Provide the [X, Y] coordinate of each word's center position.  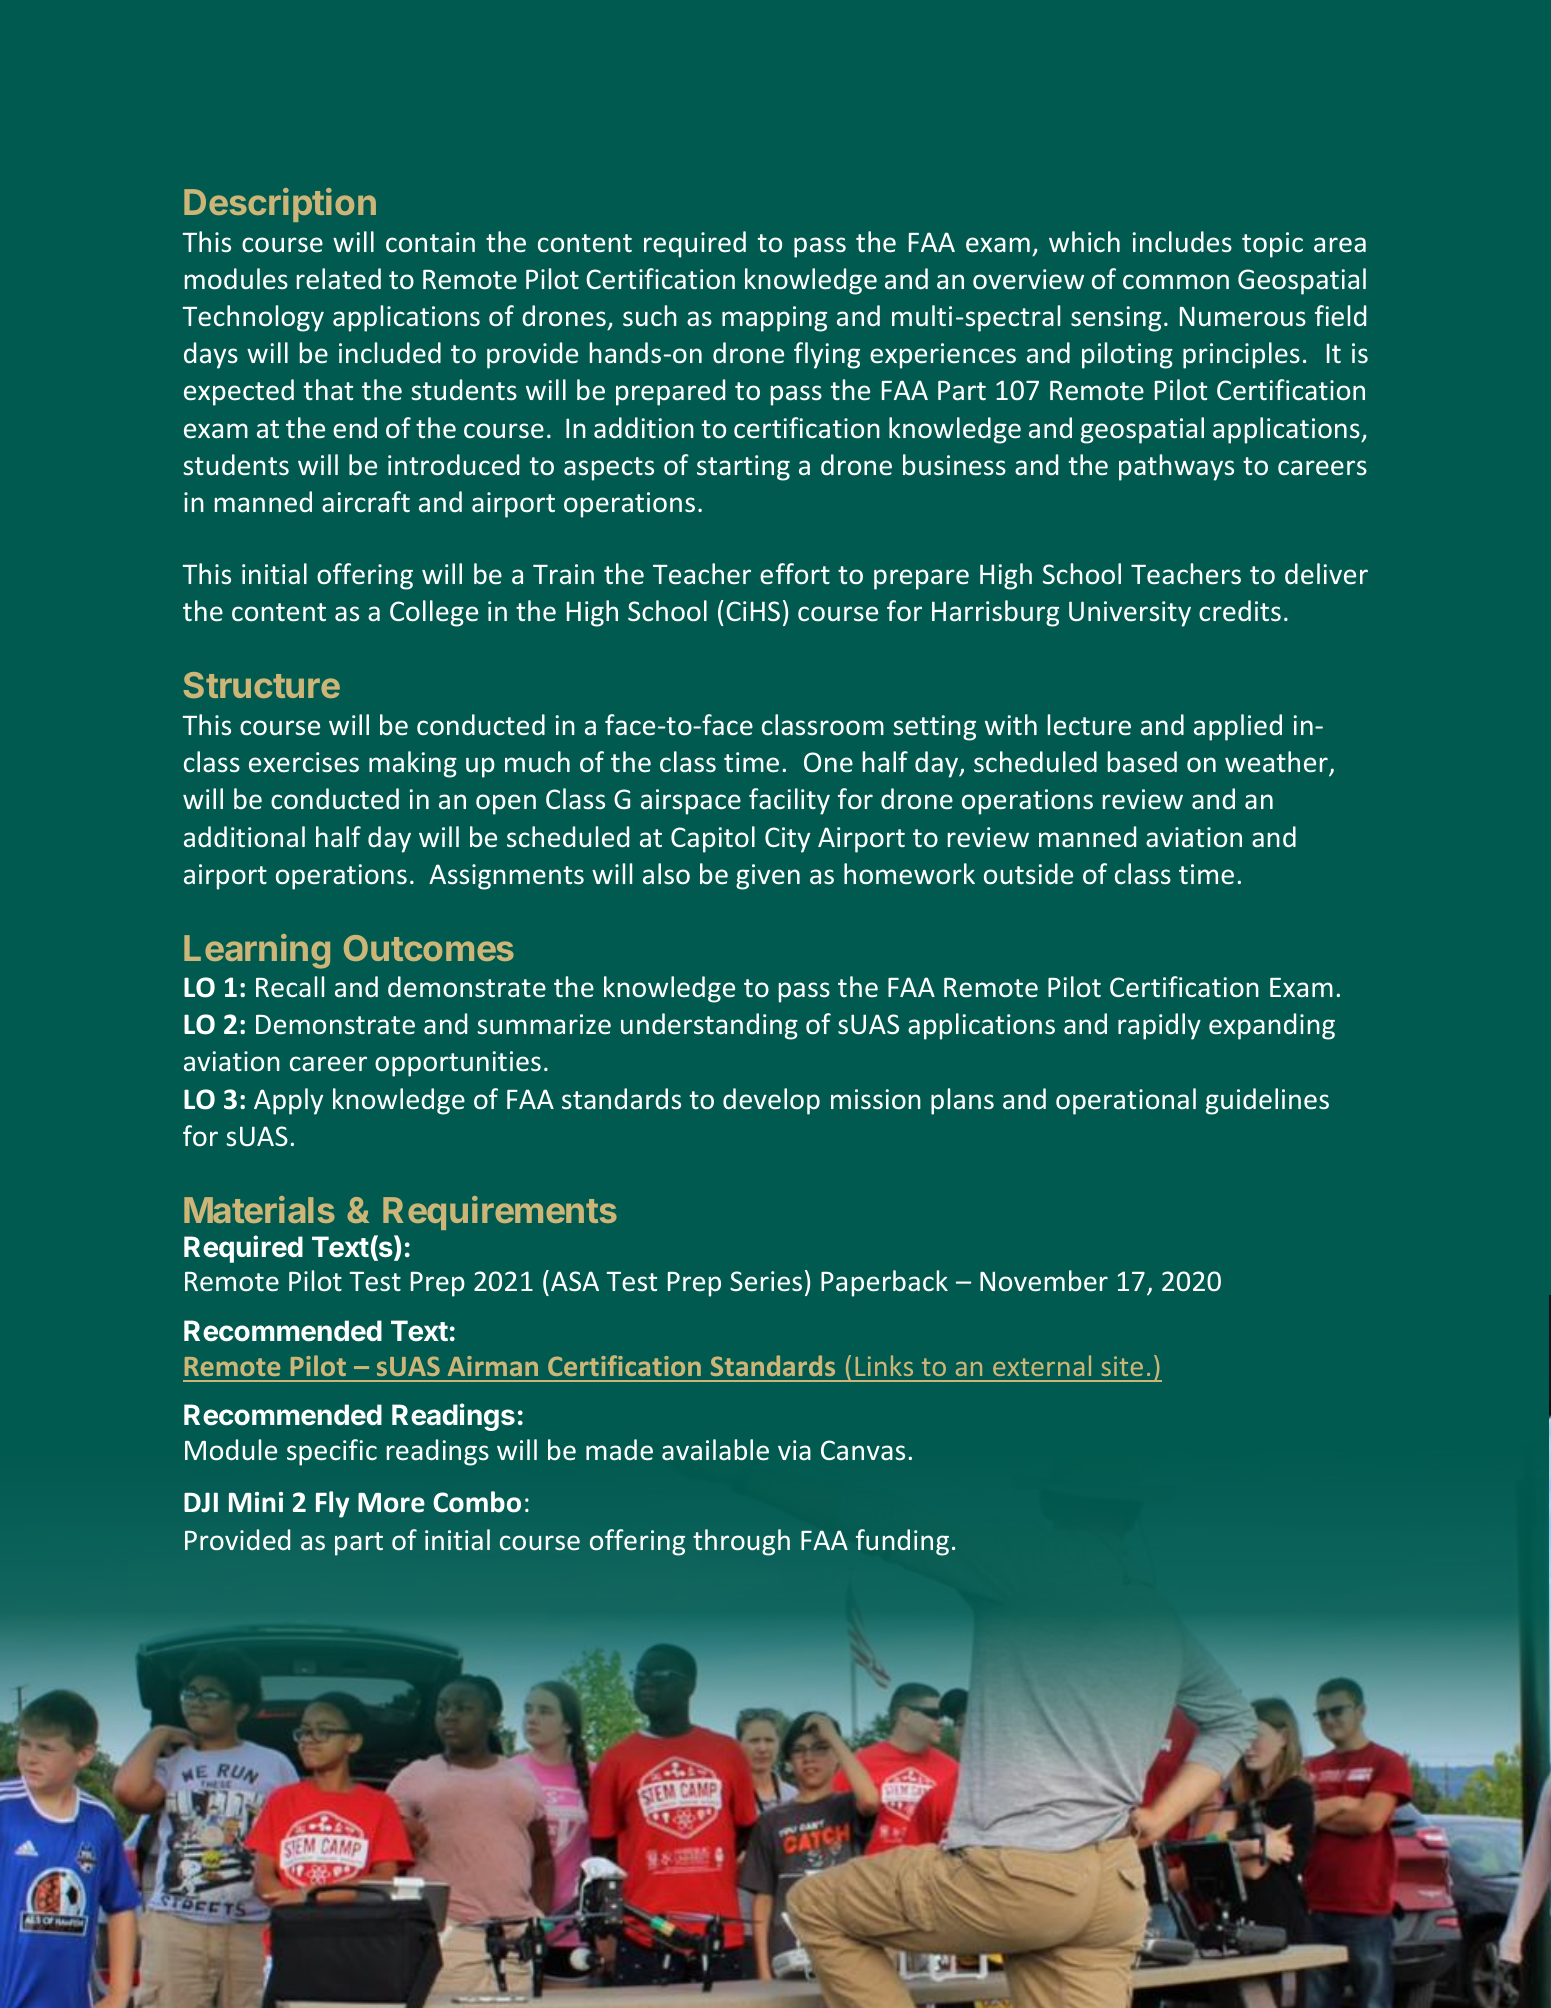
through [741, 1542]
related [339, 279]
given [768, 877]
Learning [257, 951]
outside [1028, 874]
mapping [774, 319]
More [391, 1503]
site [1122, 1366]
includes [1182, 242]
